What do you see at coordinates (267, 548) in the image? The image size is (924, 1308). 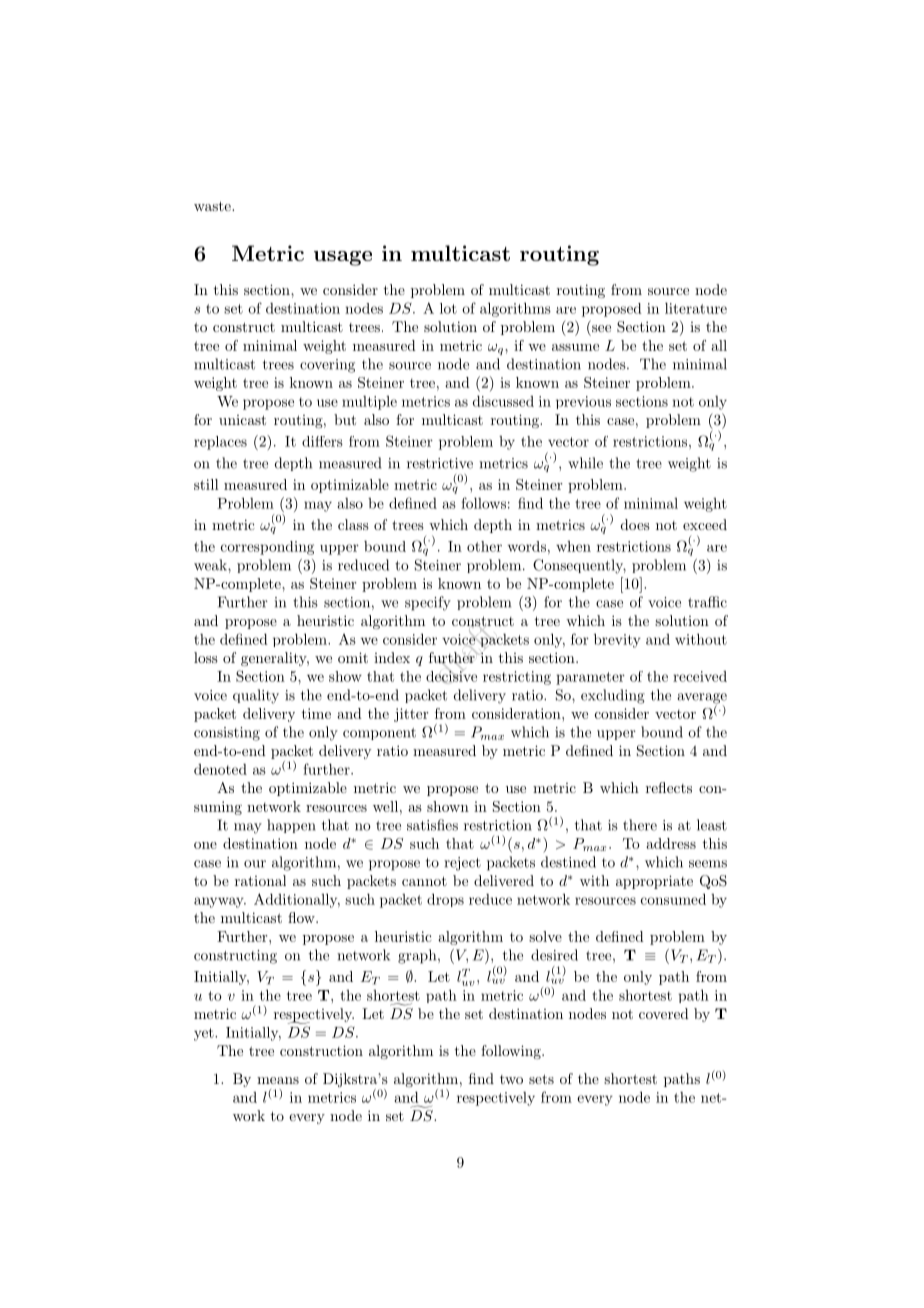 I see `corresponding` at bounding box center [267, 548].
